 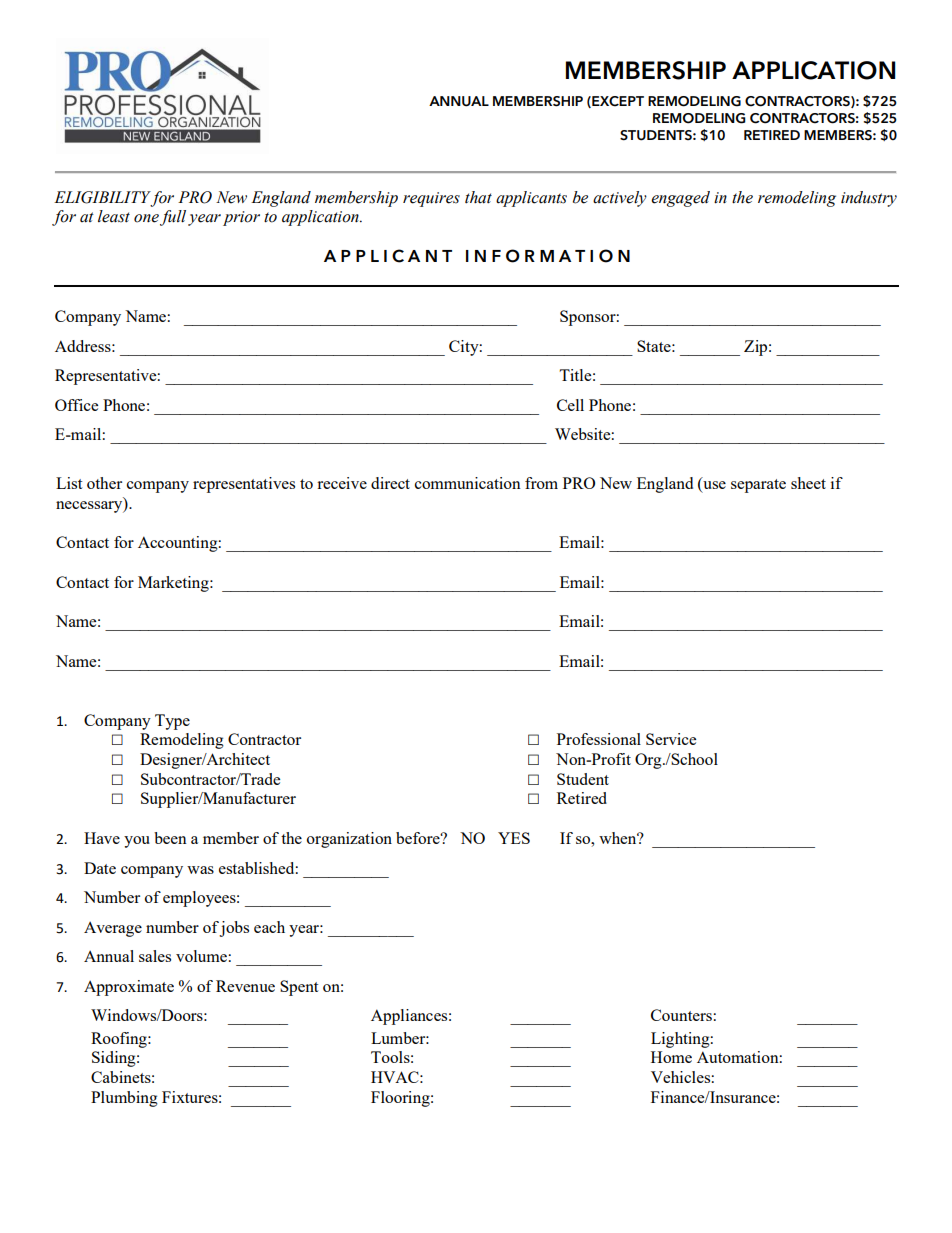 I want to click on sheet, so click(x=808, y=483).
